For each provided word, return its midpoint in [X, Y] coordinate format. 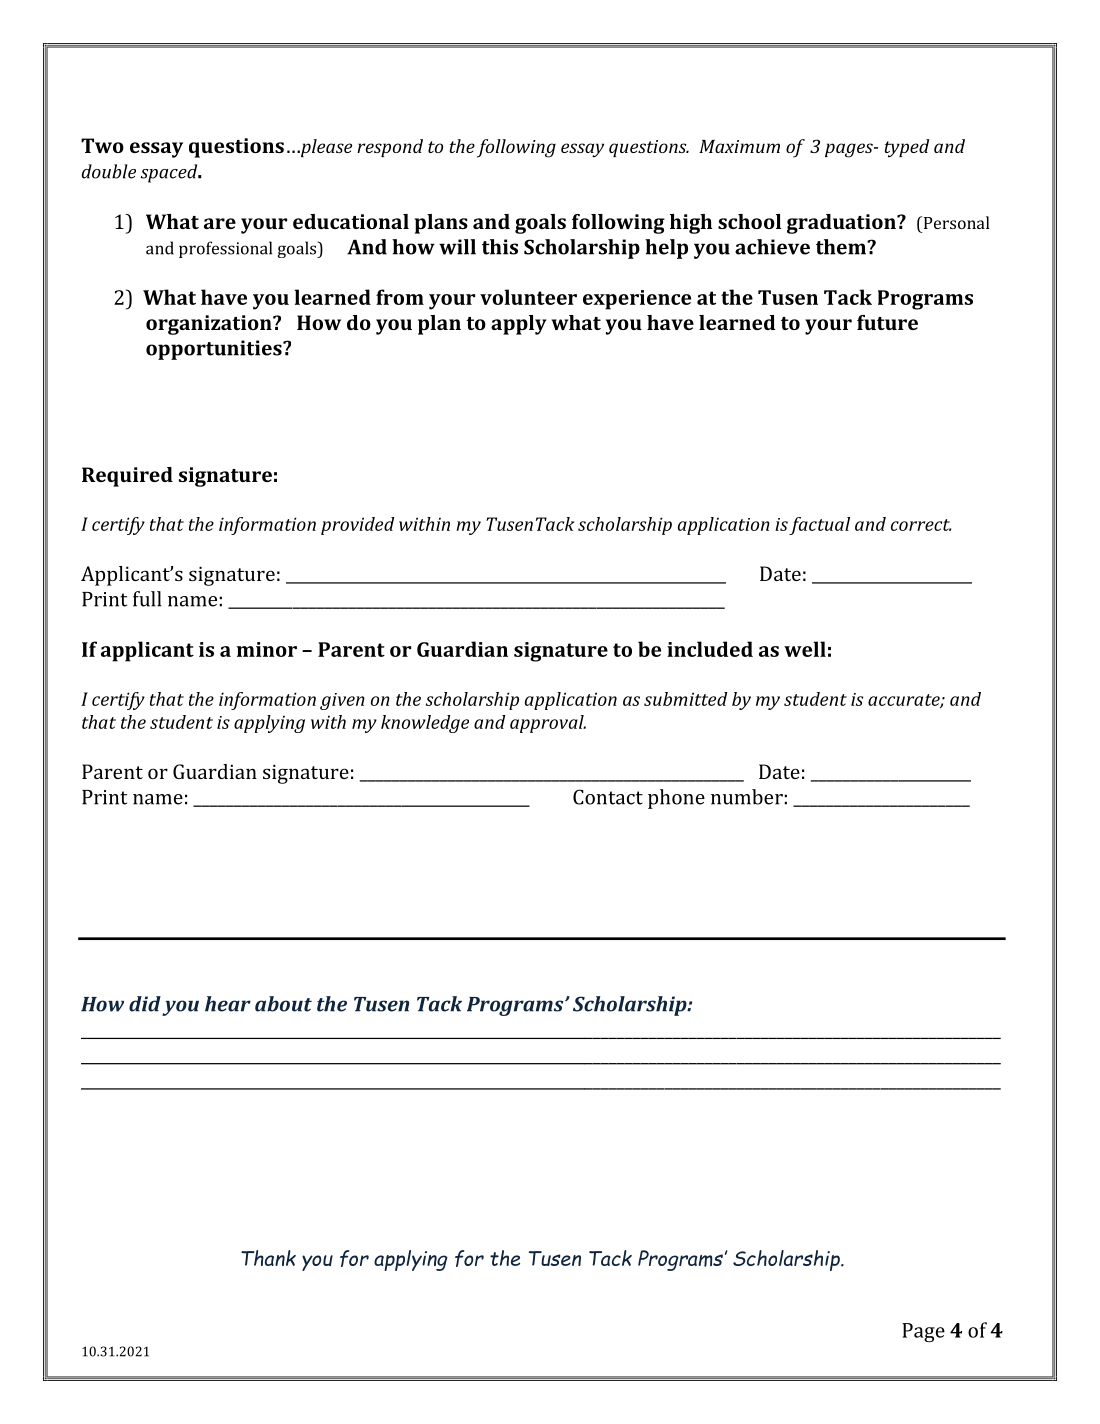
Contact [608, 797]
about [283, 1004]
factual [819, 526]
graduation [842, 224]
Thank [268, 1258]
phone [676, 799]
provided [358, 526]
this [500, 247]
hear [228, 1004]
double [109, 171]
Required [127, 477]
